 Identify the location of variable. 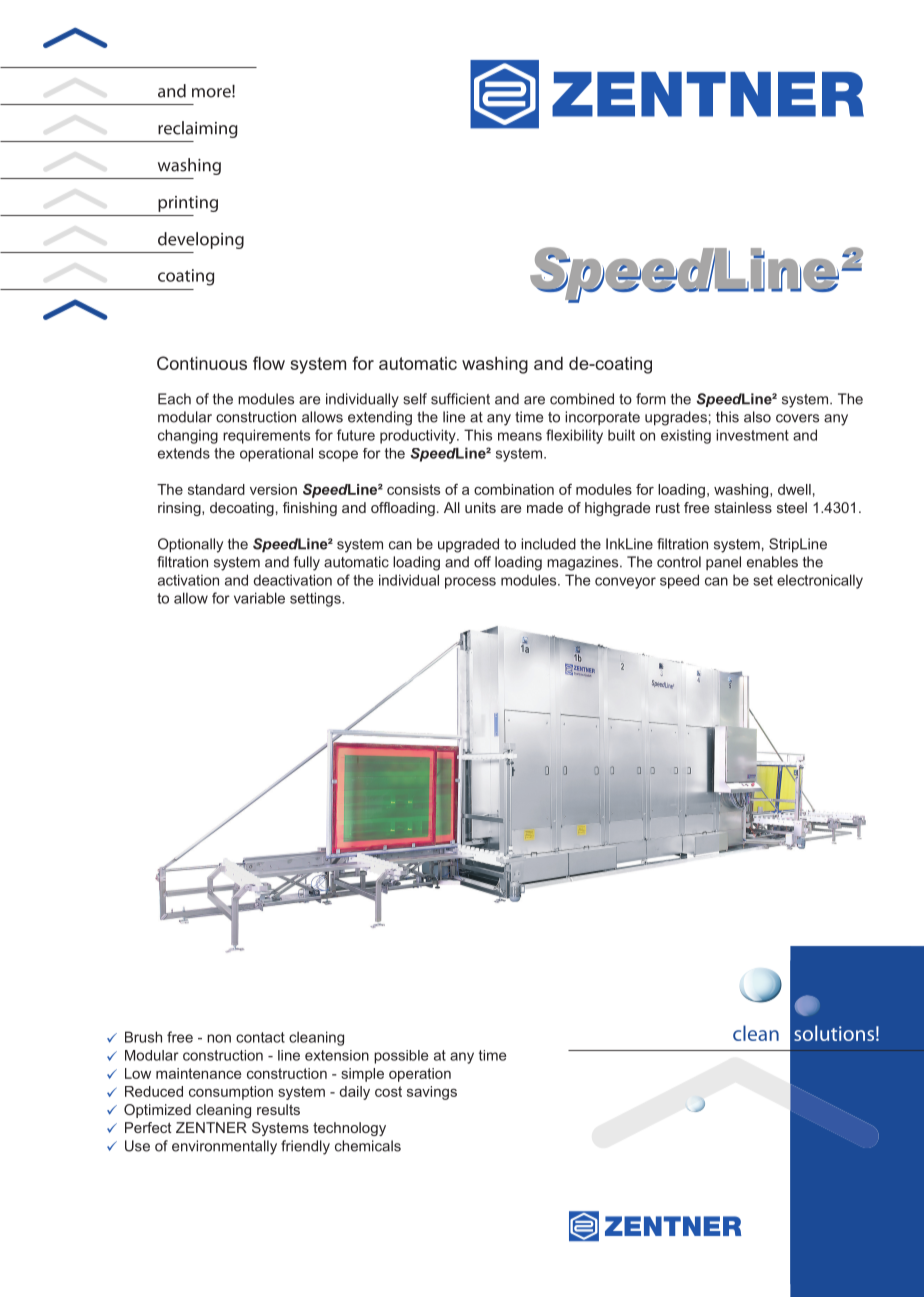
(259, 598).
